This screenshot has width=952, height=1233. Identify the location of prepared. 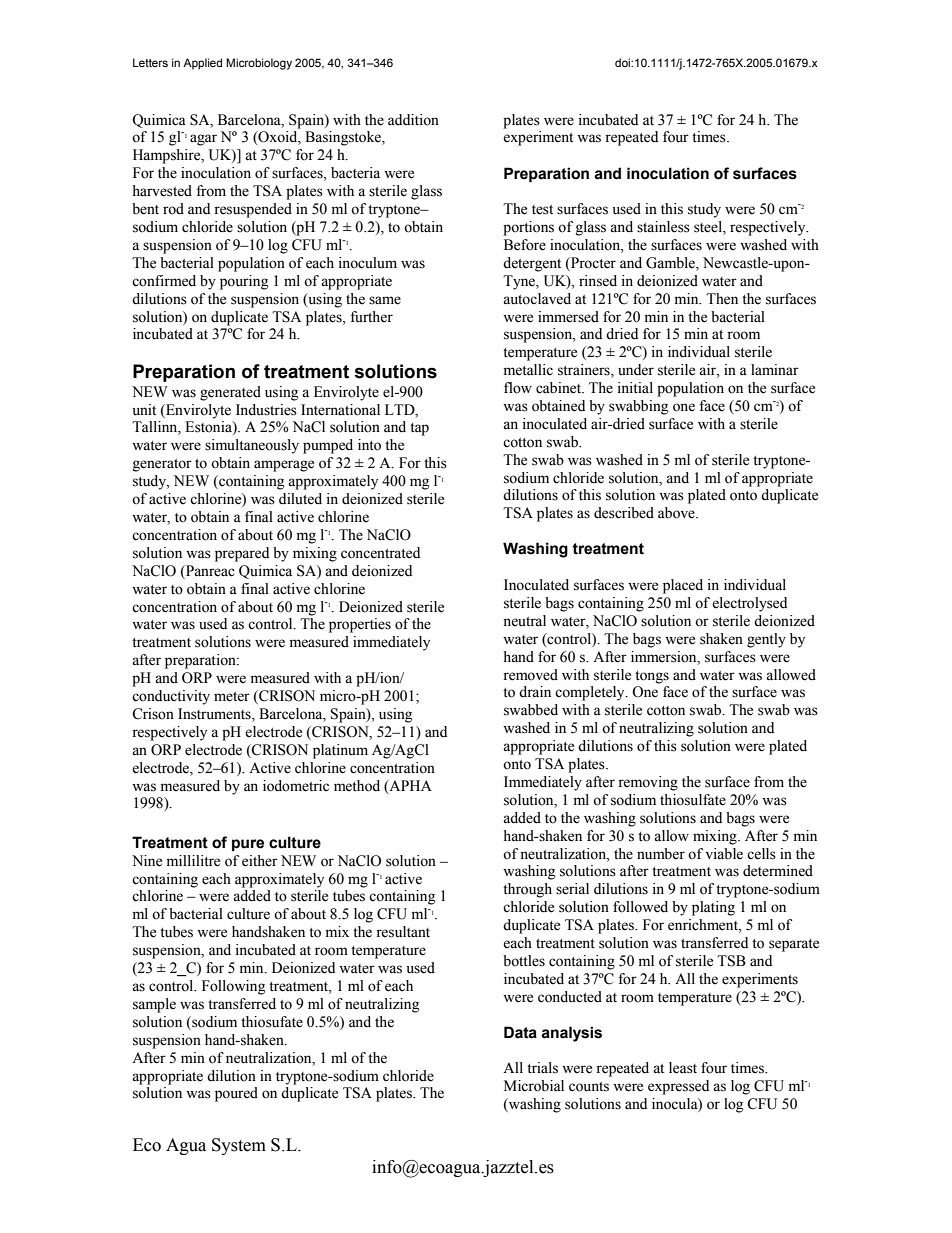
(242, 554).
